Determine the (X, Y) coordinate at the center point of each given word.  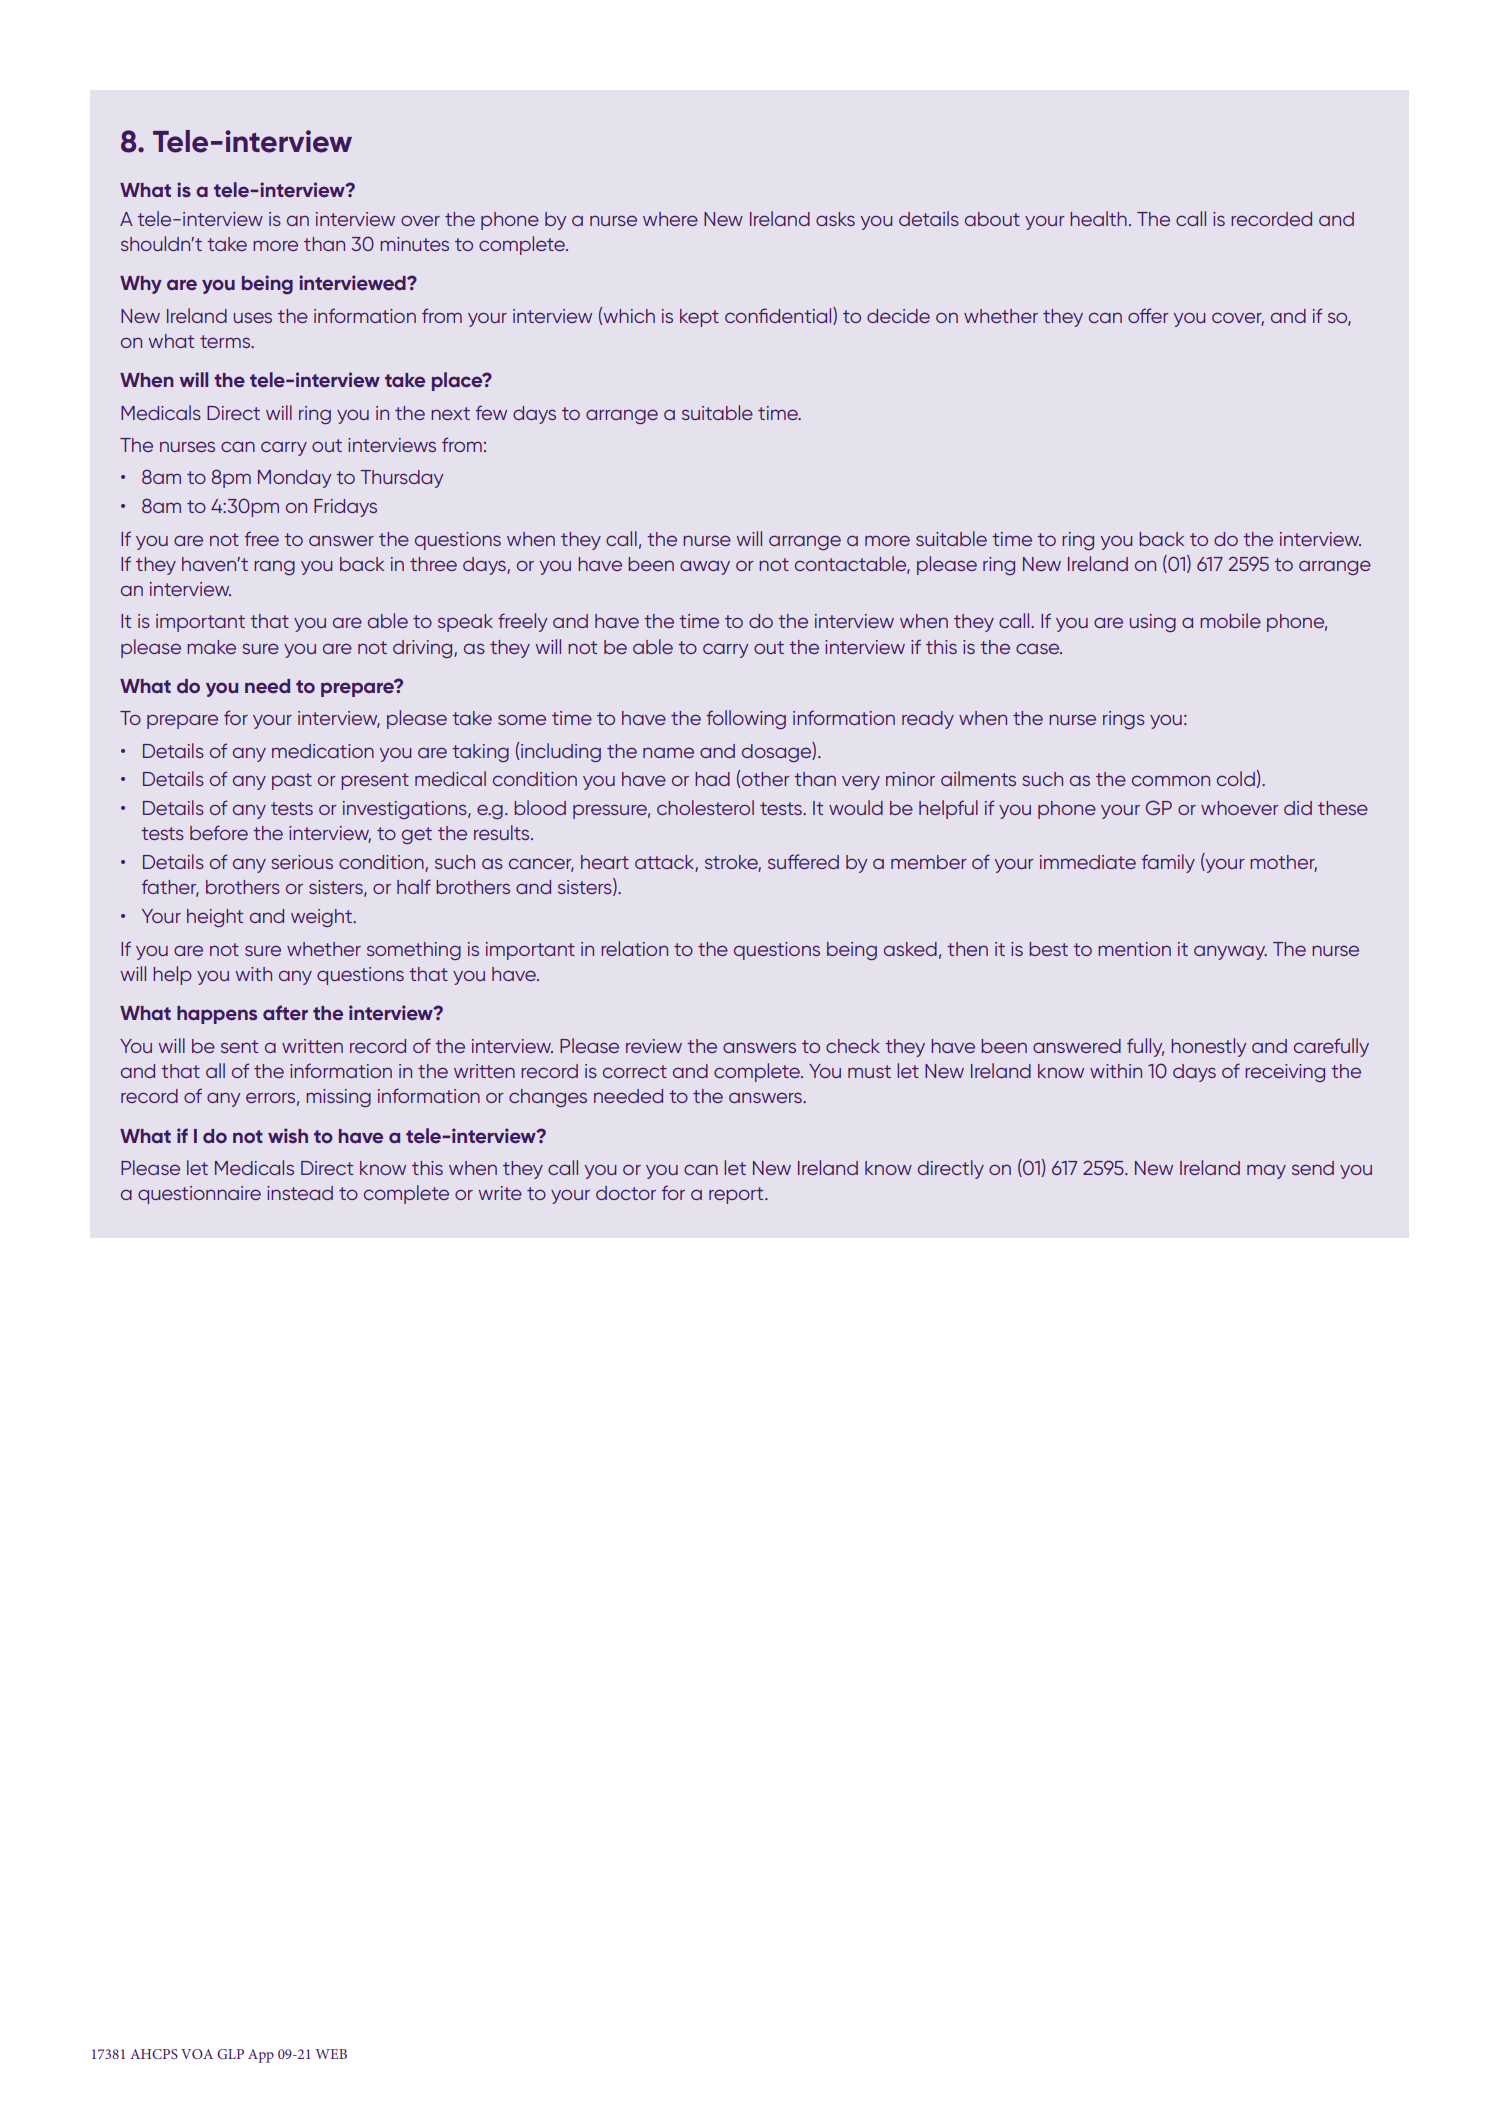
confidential (779, 316)
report (737, 1195)
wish (288, 1135)
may (1266, 1171)
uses (253, 317)
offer (1148, 315)
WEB (331, 2054)
